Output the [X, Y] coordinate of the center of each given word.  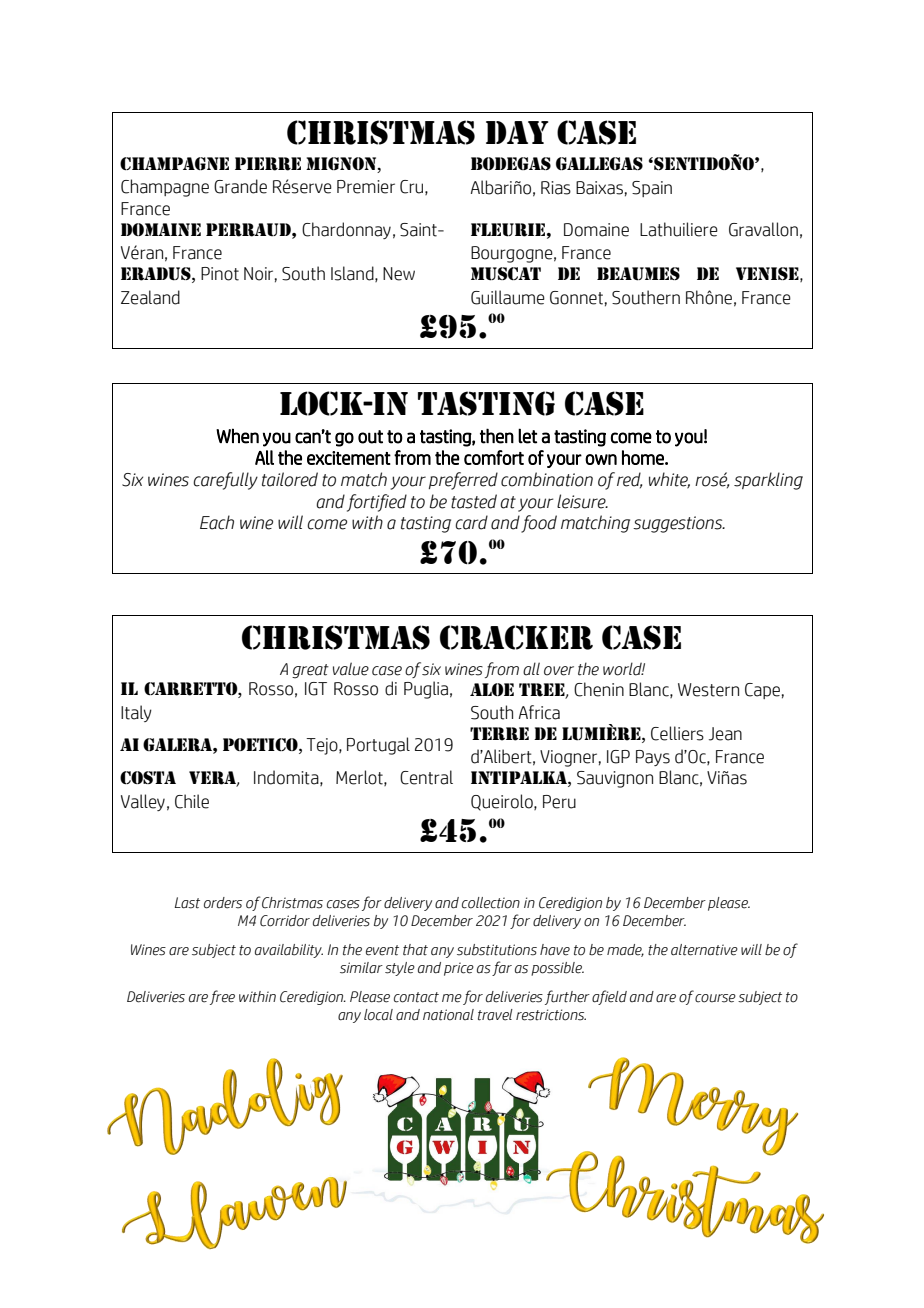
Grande [240, 186]
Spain [652, 189]
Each [217, 522]
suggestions [679, 524]
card [471, 522]
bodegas [511, 163]
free [222, 997]
